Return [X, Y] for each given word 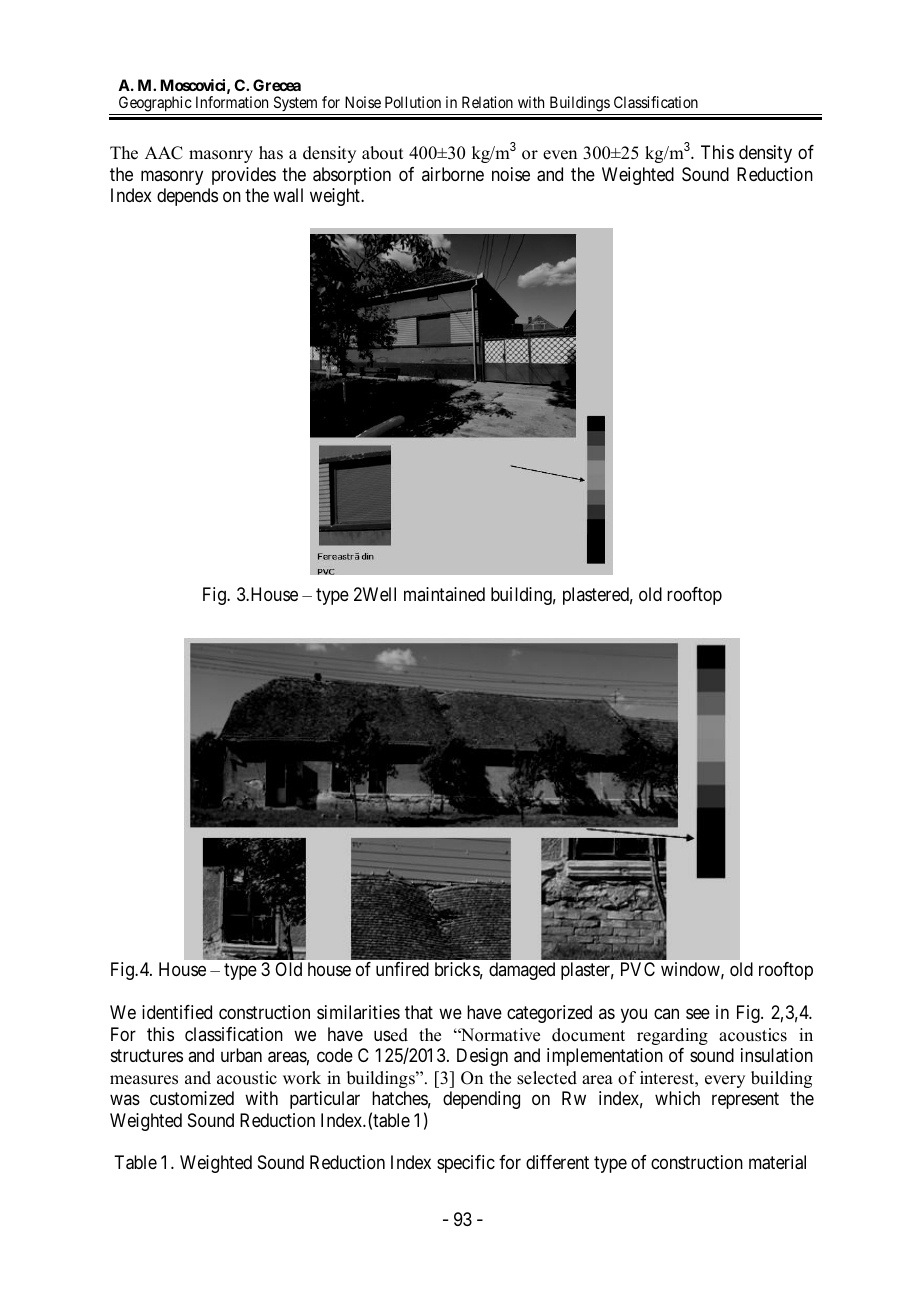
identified [177, 1012]
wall [288, 195]
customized [192, 1098]
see [698, 1014]
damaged [522, 971]
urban [241, 1055]
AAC [164, 153]
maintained [444, 594]
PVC [638, 969]
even [560, 155]
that [419, 1012]
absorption [352, 176]
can [666, 1014]
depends [187, 197]
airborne [453, 174]
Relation [487, 102]
